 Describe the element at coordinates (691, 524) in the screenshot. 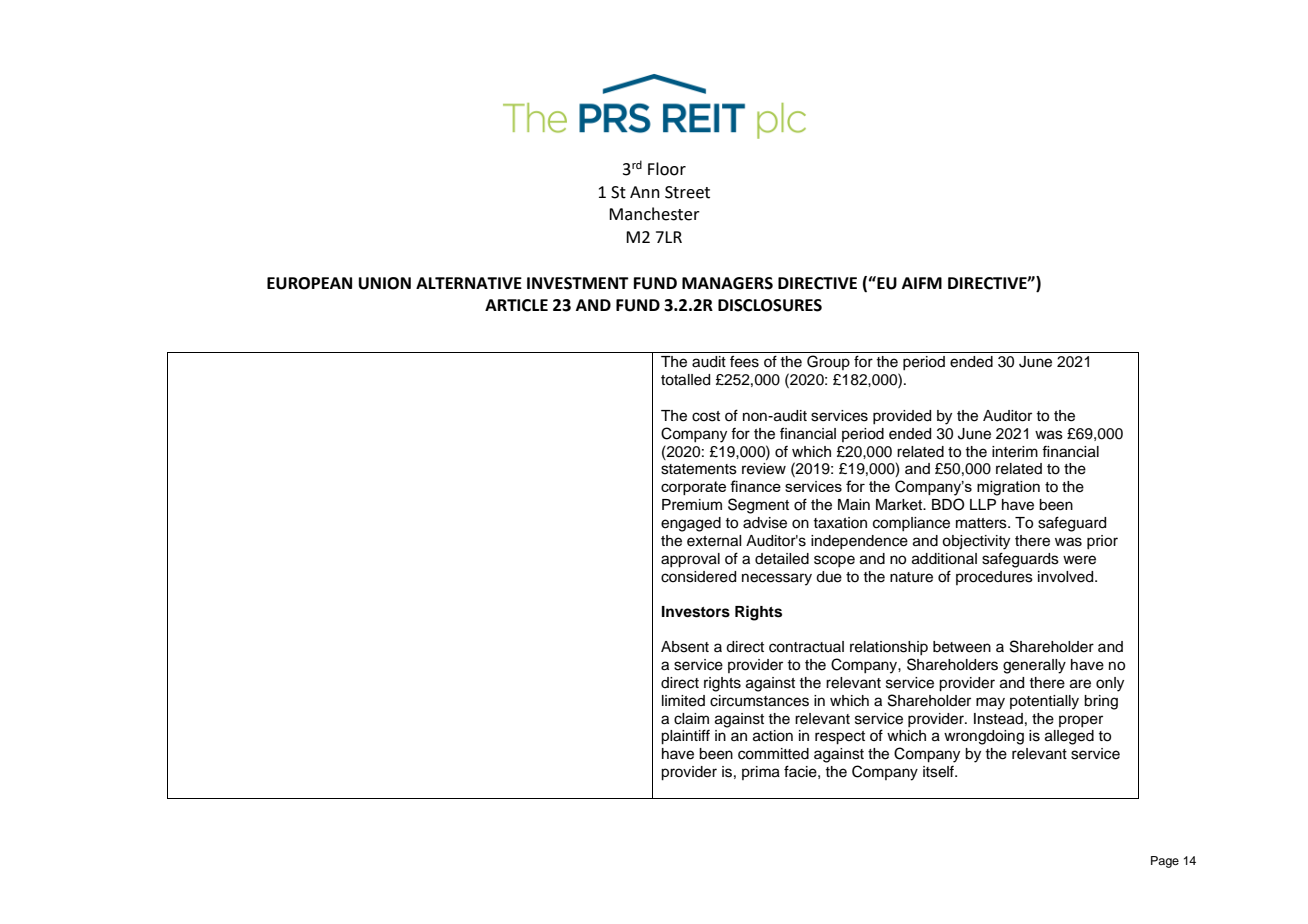

I see `engaged` at that location.
